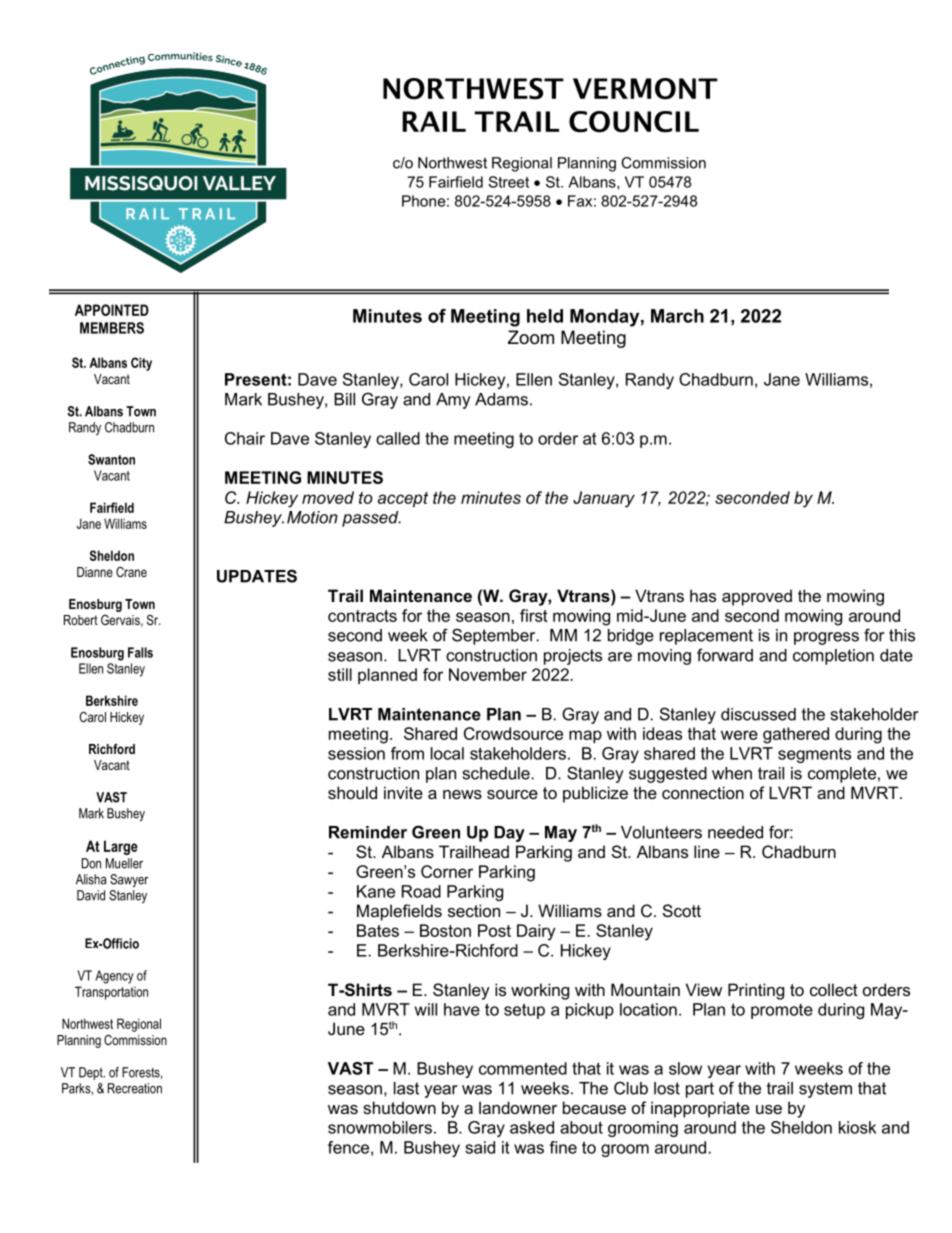  What do you see at coordinates (495, 636) in the page?
I see `September` at bounding box center [495, 636].
